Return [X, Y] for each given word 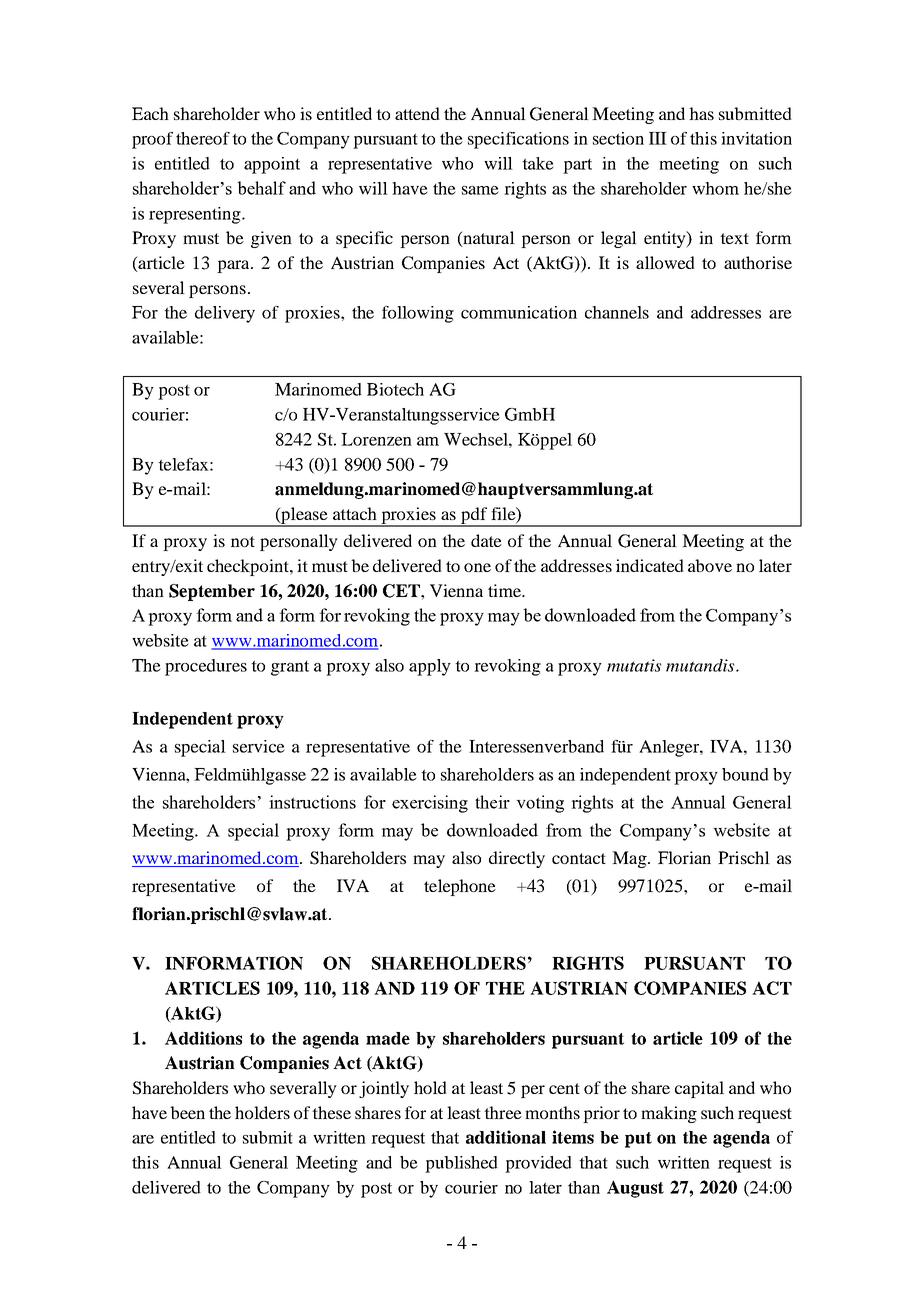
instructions [312, 802]
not [243, 541]
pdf [474, 517]
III [658, 138]
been [187, 1112]
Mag [629, 859]
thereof [203, 138]
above [710, 565]
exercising [430, 804]
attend [417, 113]
